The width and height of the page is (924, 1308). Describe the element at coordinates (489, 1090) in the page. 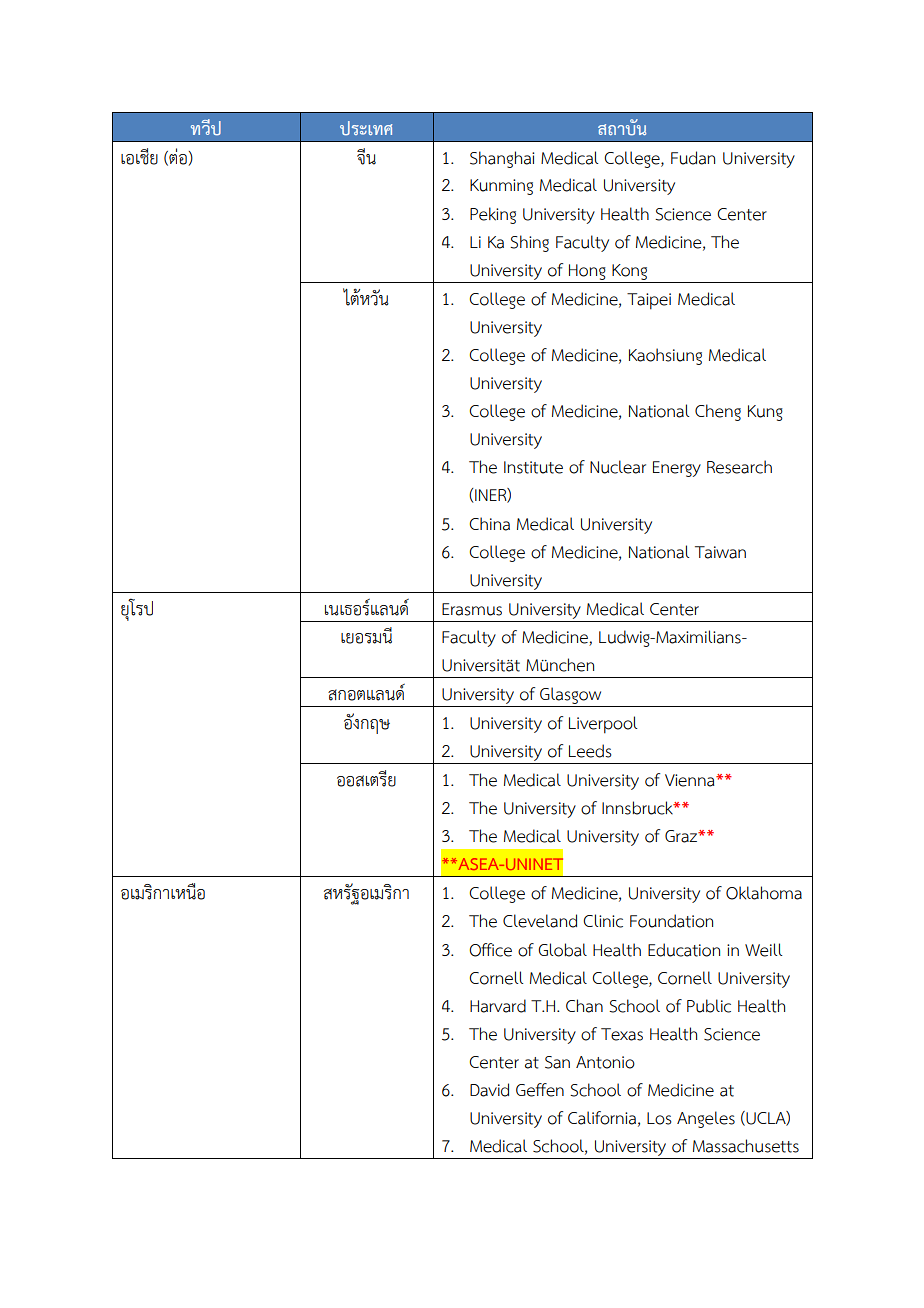

I see `David` at that location.
